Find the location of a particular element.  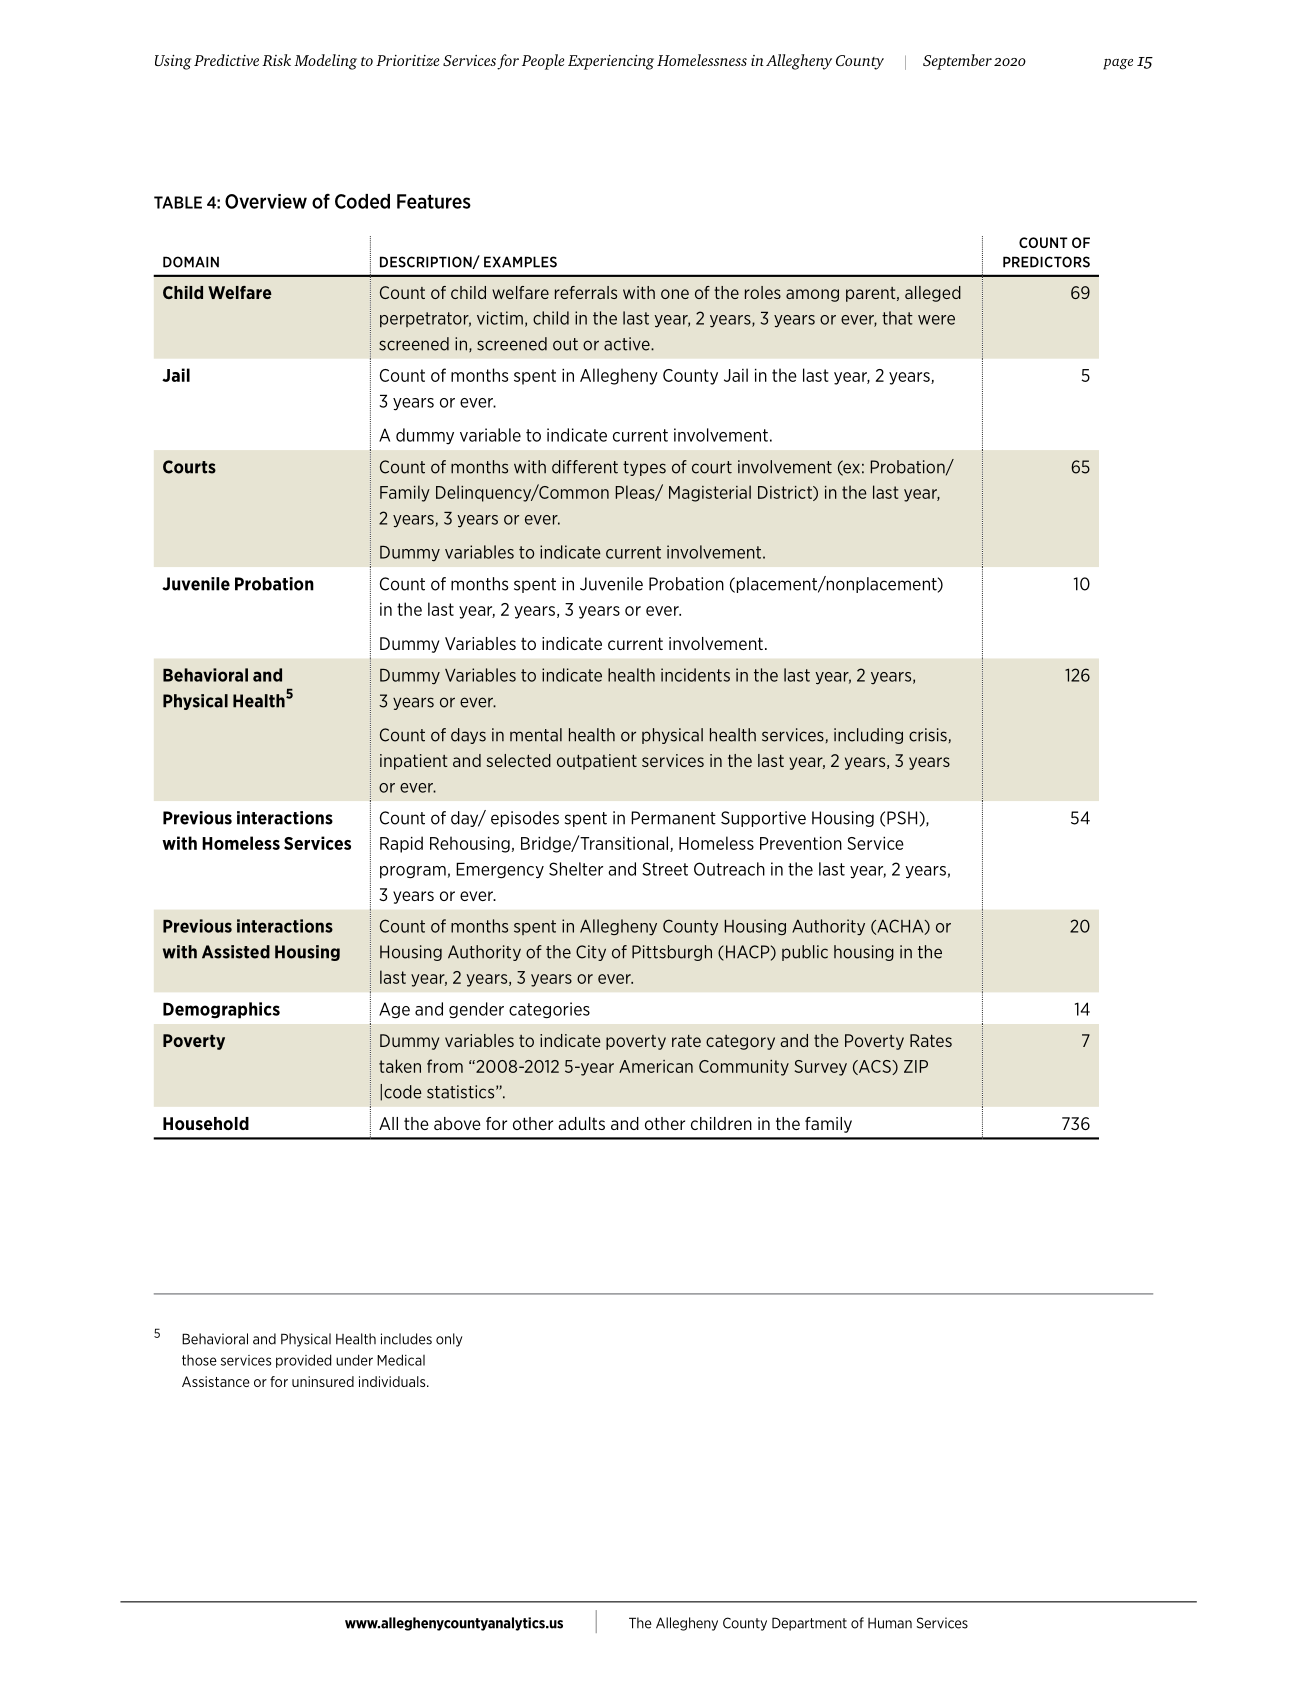

inpatient is located at coordinates (414, 762).
